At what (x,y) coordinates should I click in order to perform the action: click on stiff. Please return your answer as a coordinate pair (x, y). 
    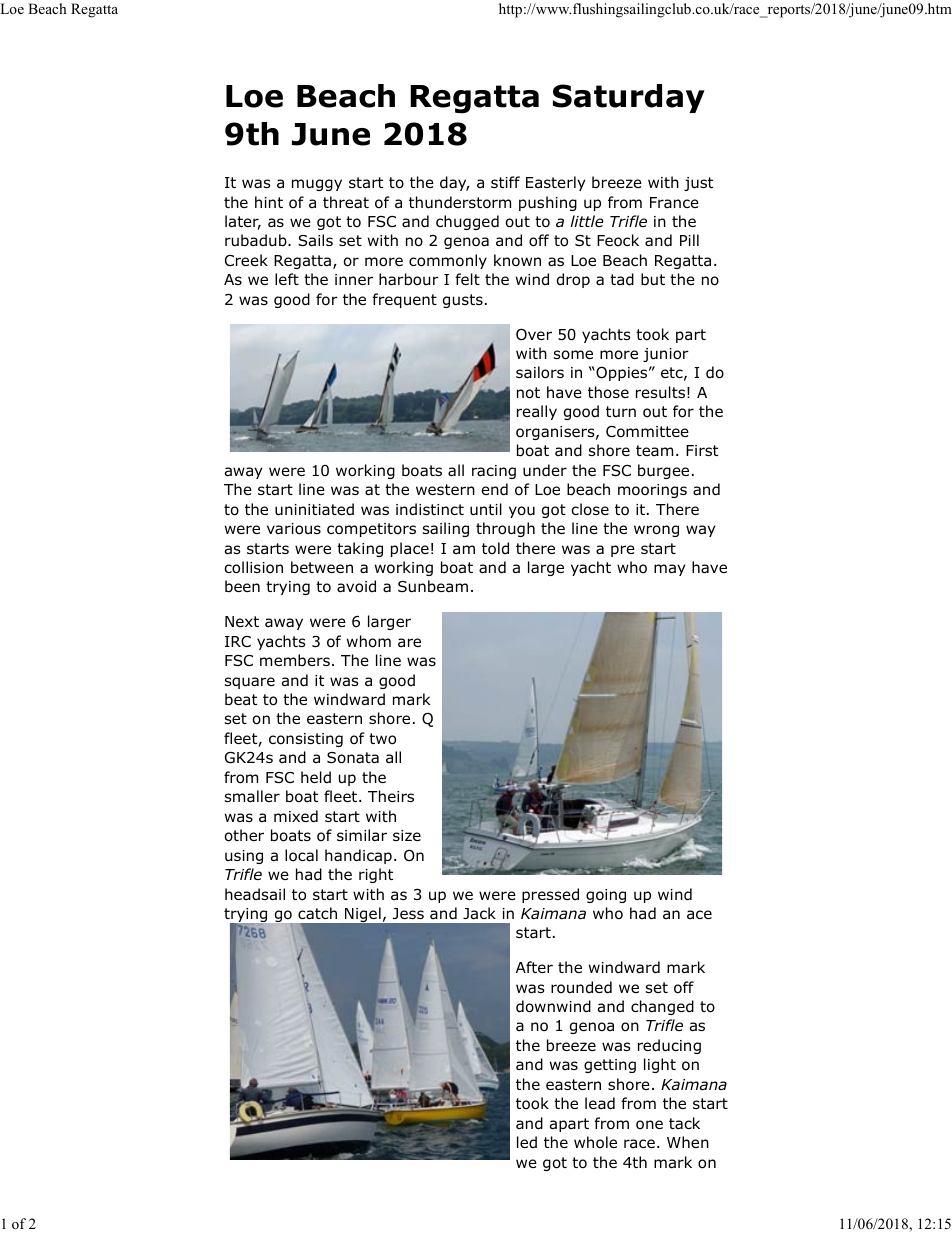
    Looking at the image, I should click on (505, 182).
